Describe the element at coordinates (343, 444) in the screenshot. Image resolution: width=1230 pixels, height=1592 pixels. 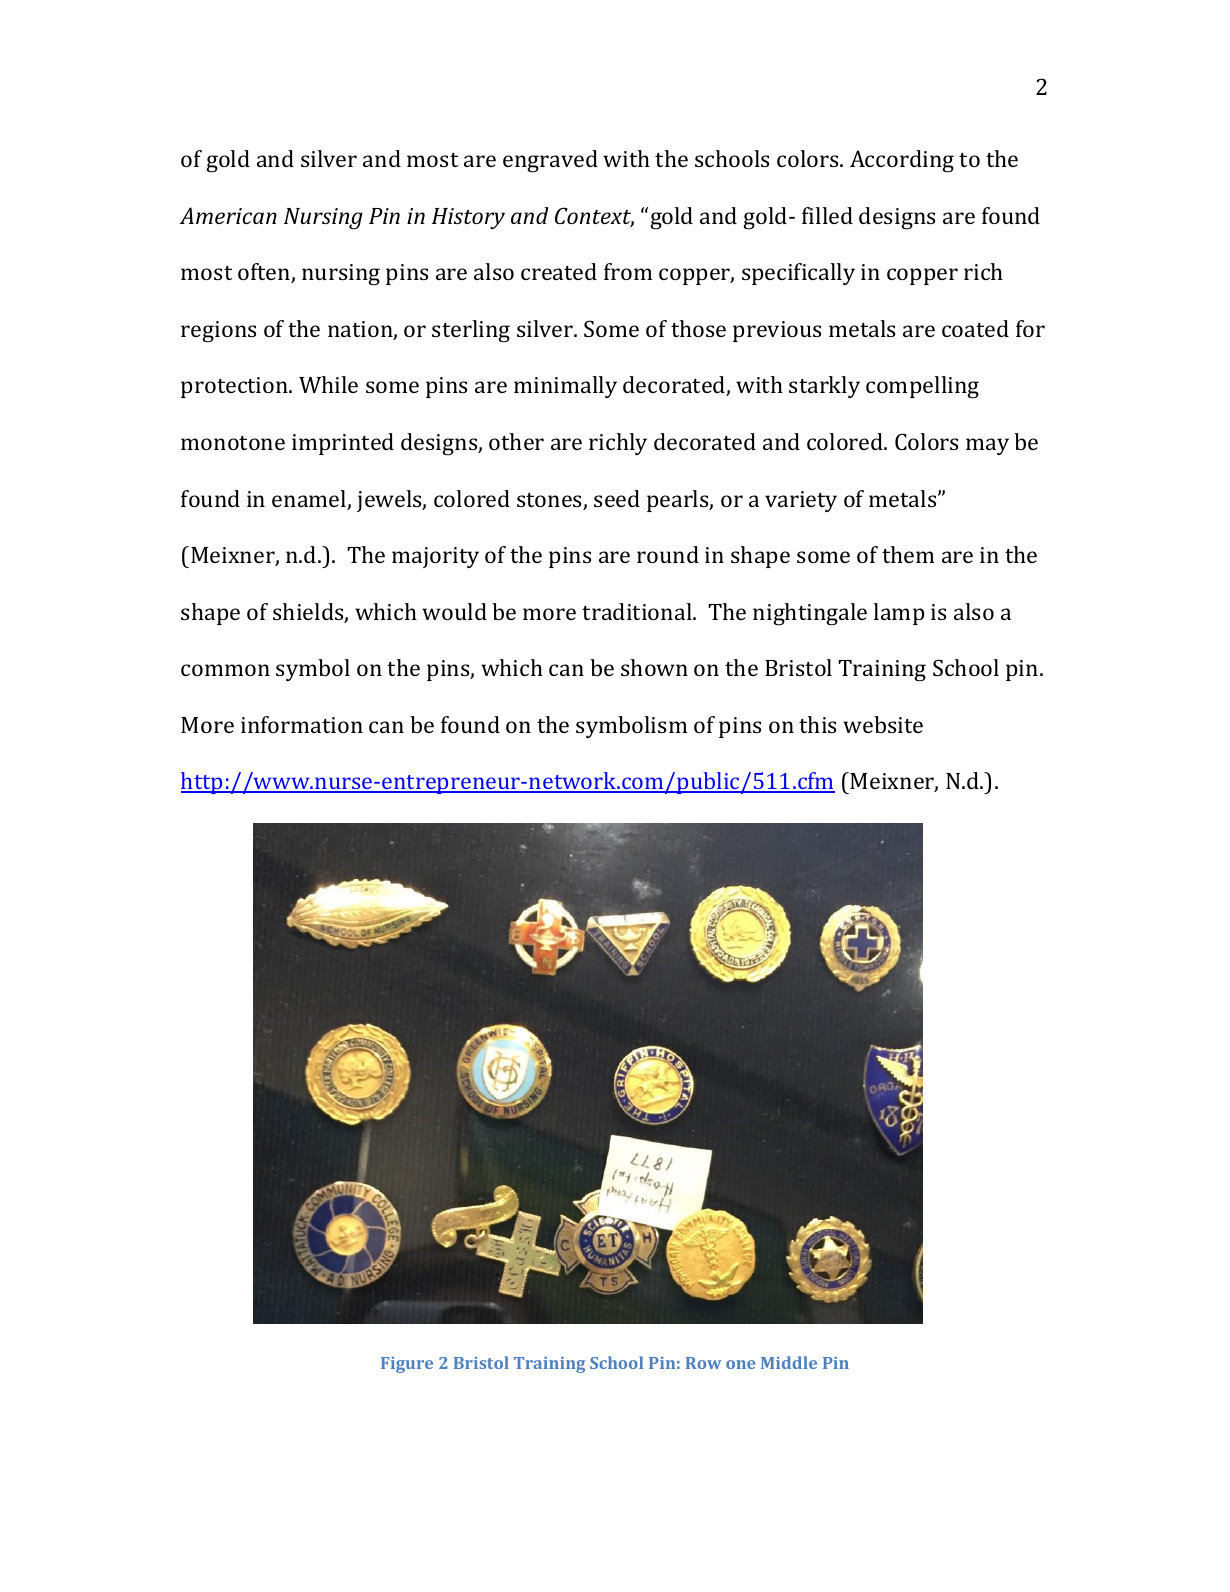
I see `imprinted` at that location.
